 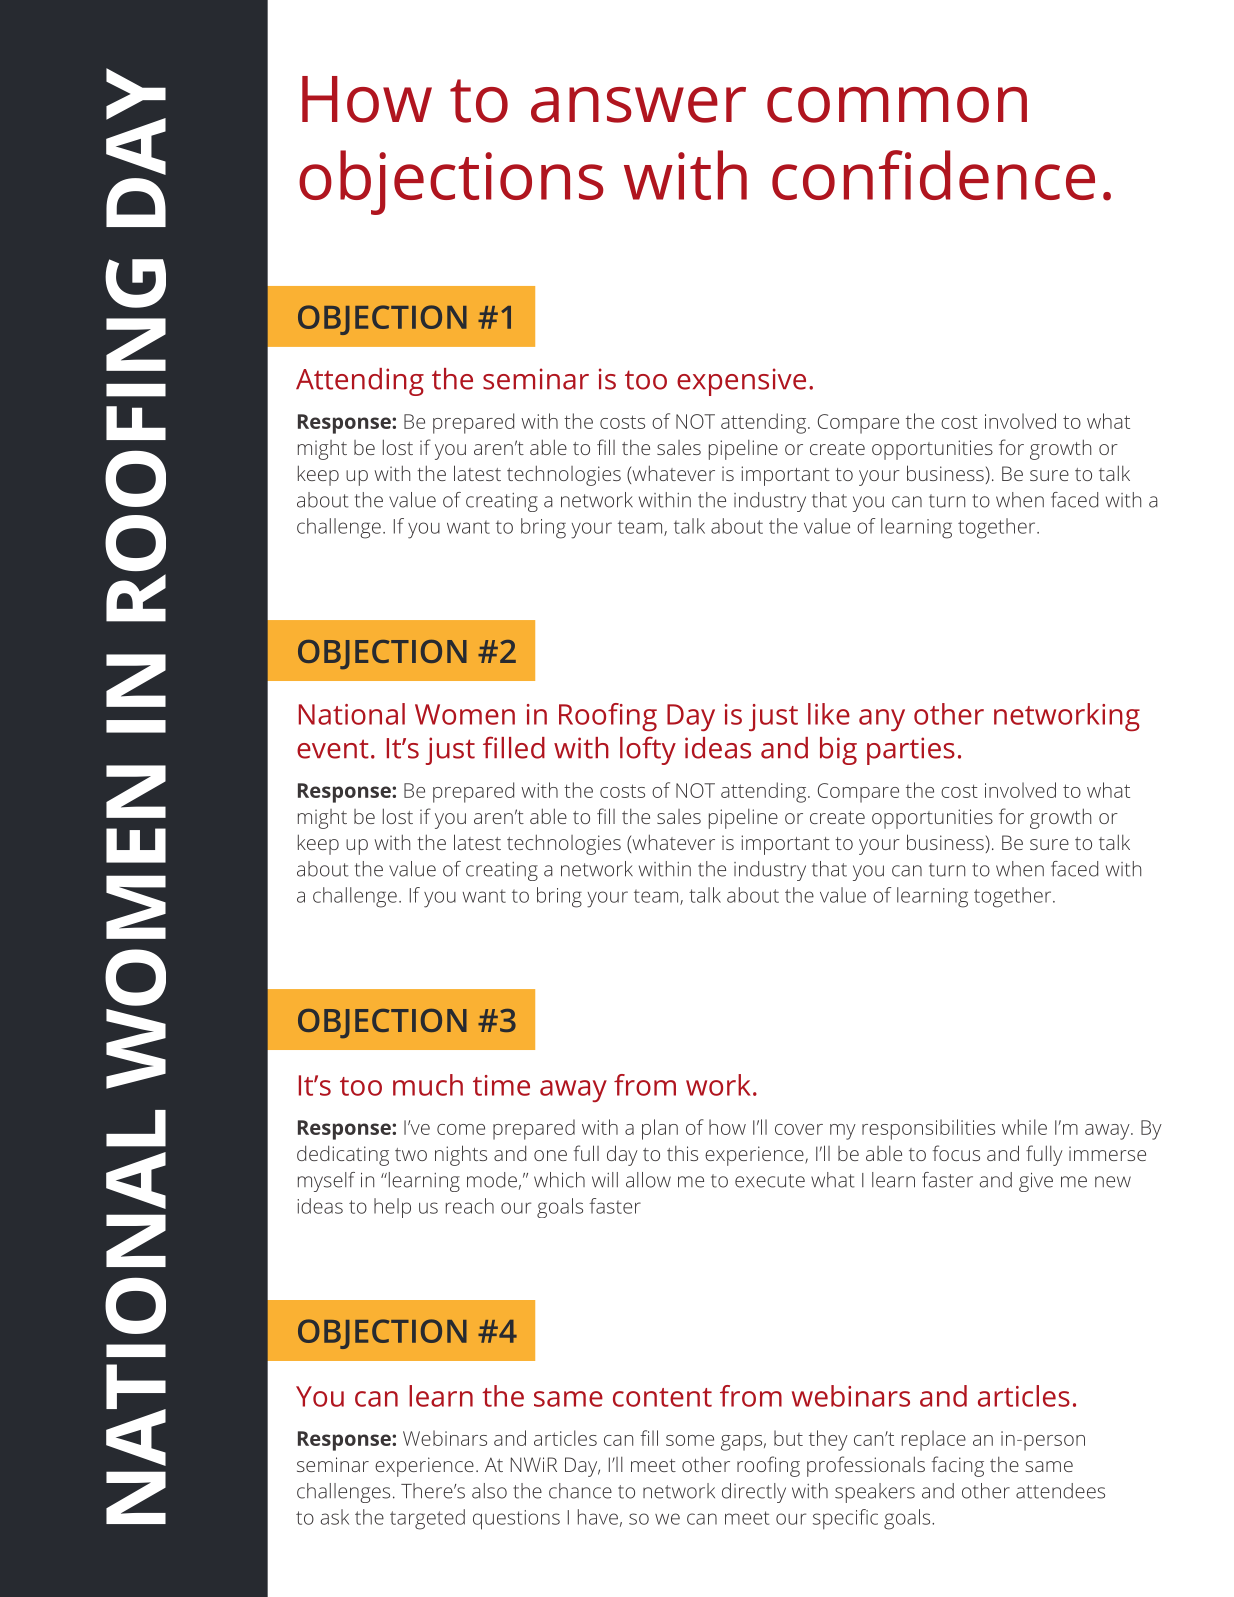 I want to click on answer, so click(x=638, y=105).
